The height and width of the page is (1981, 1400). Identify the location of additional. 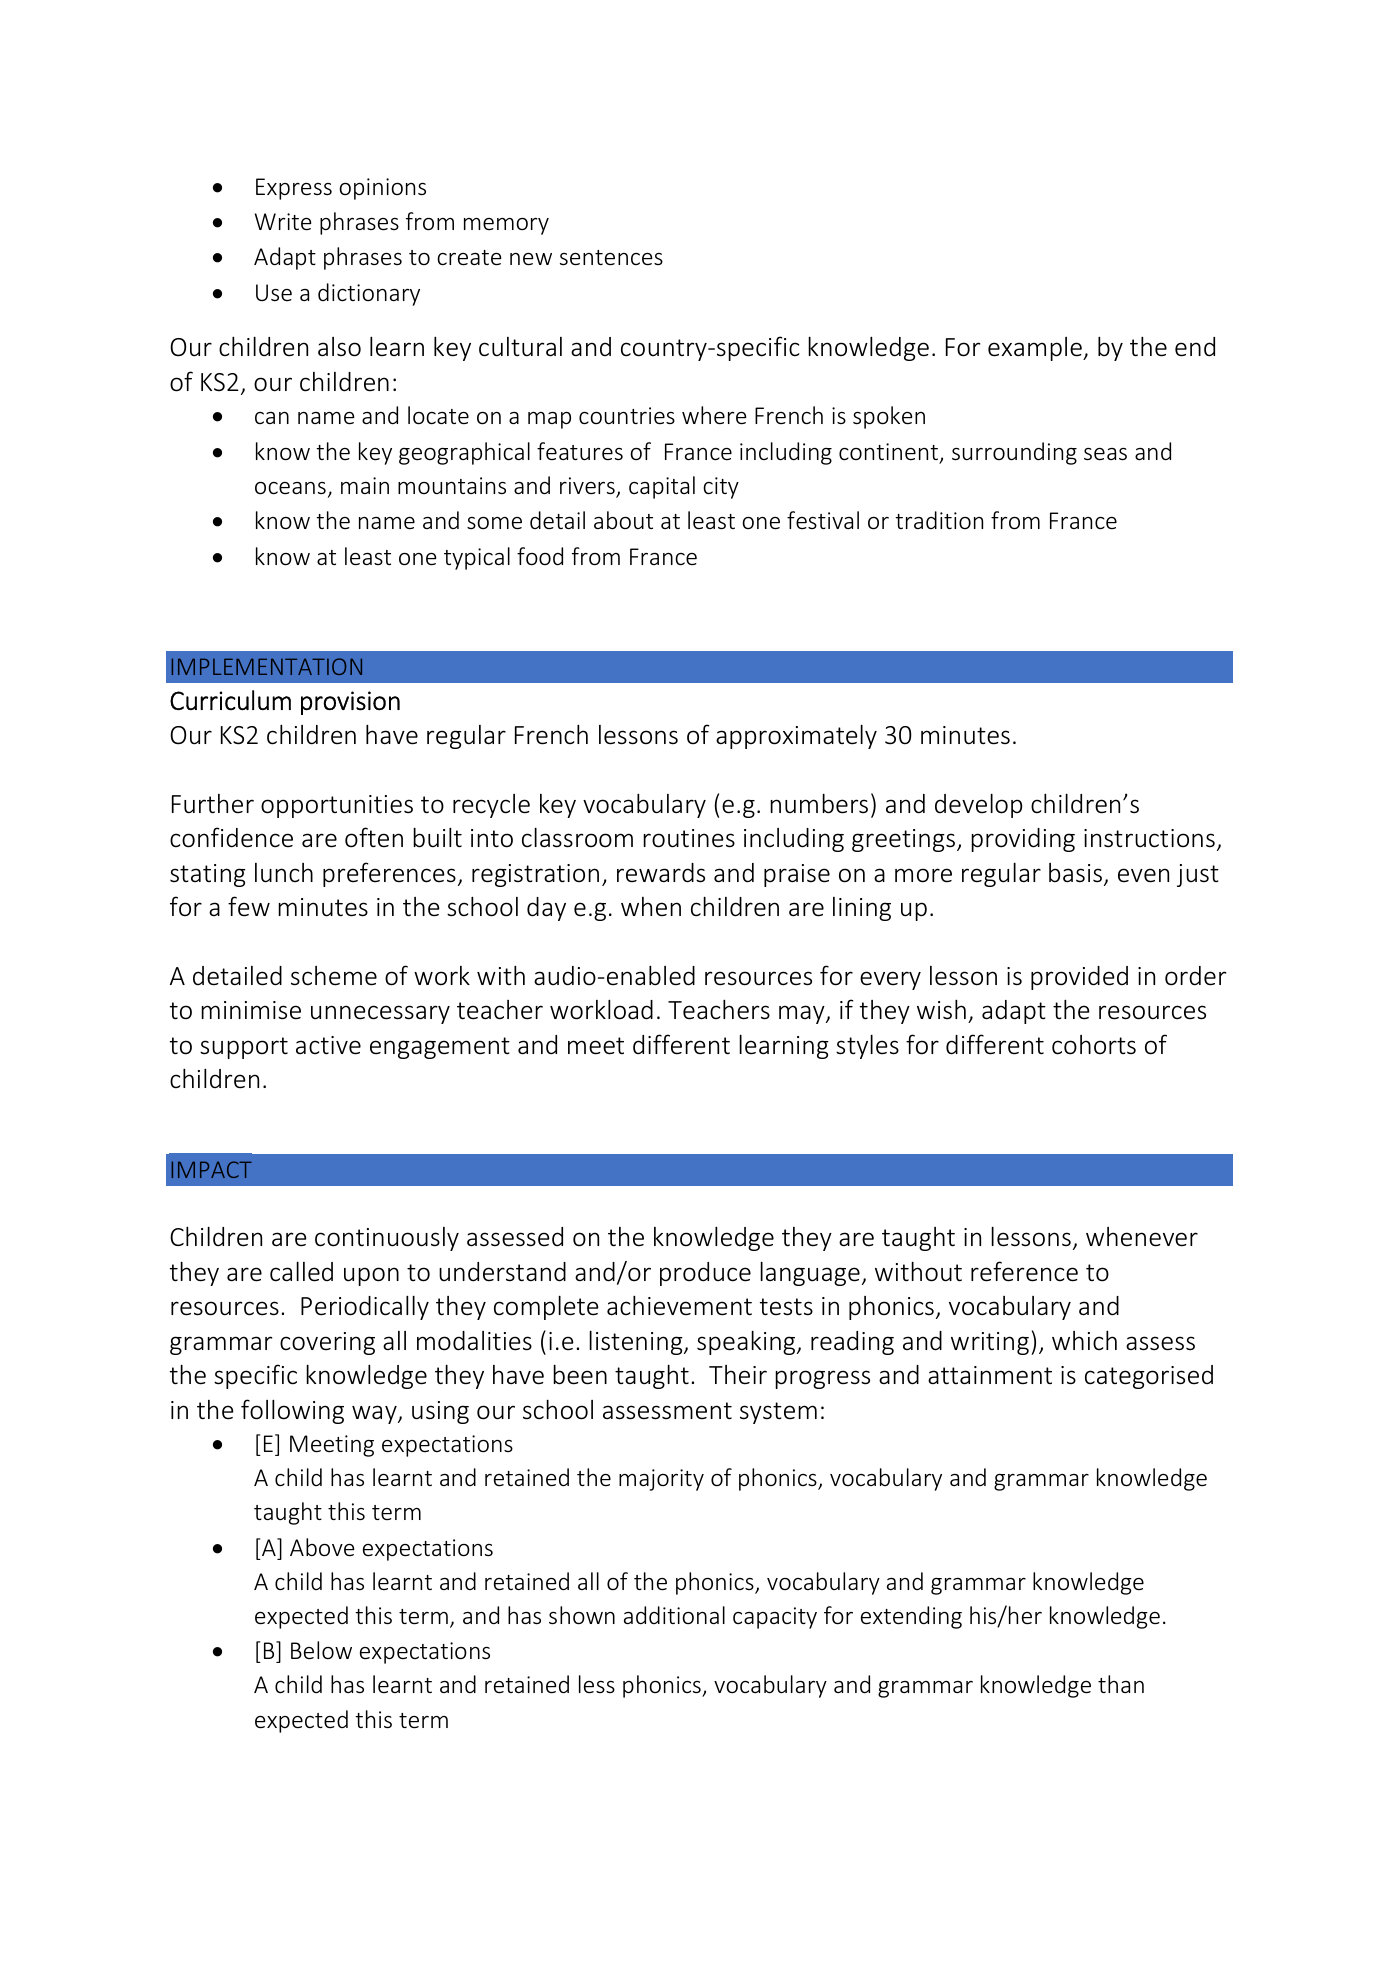
(674, 1615).
